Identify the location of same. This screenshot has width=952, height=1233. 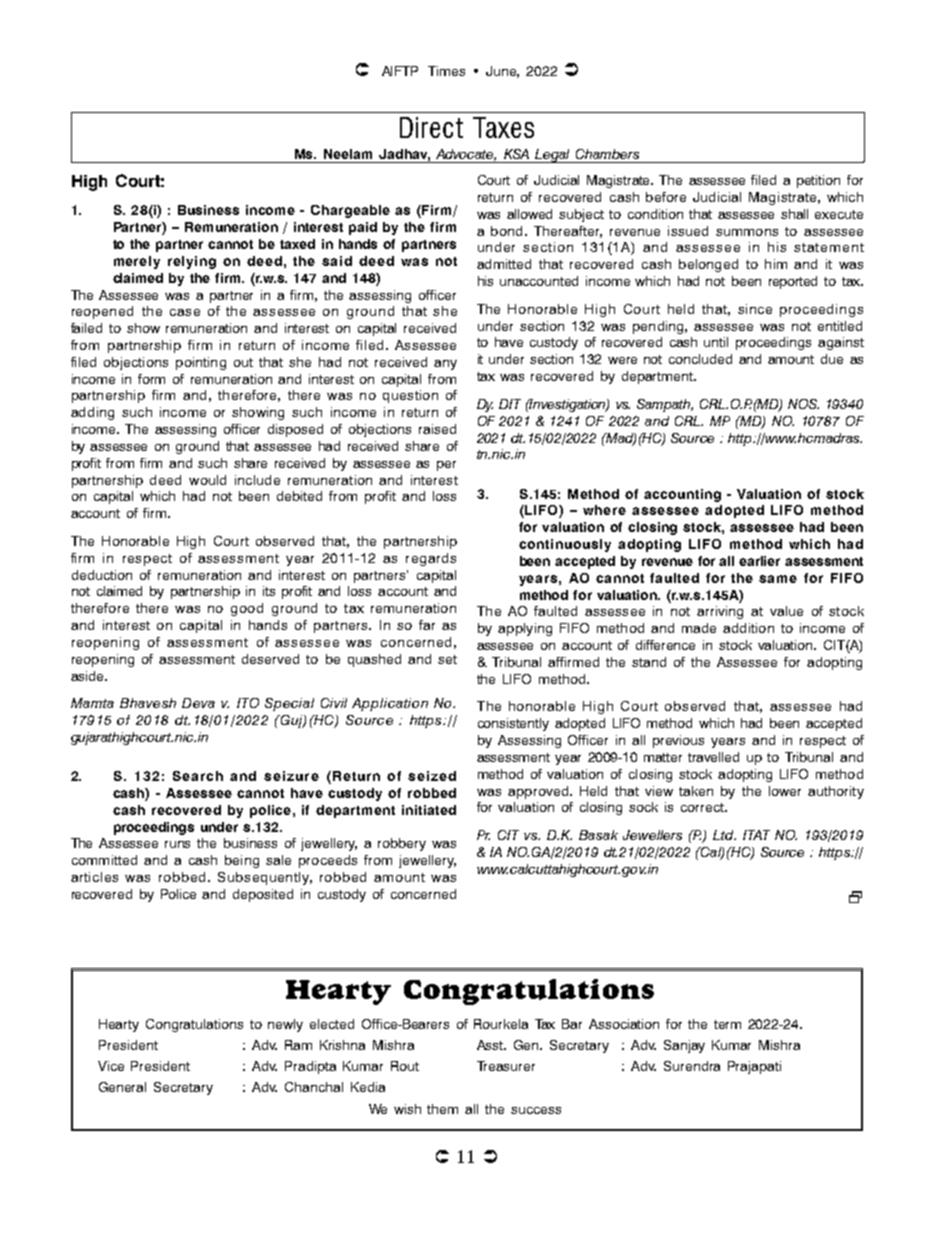
(778, 579).
